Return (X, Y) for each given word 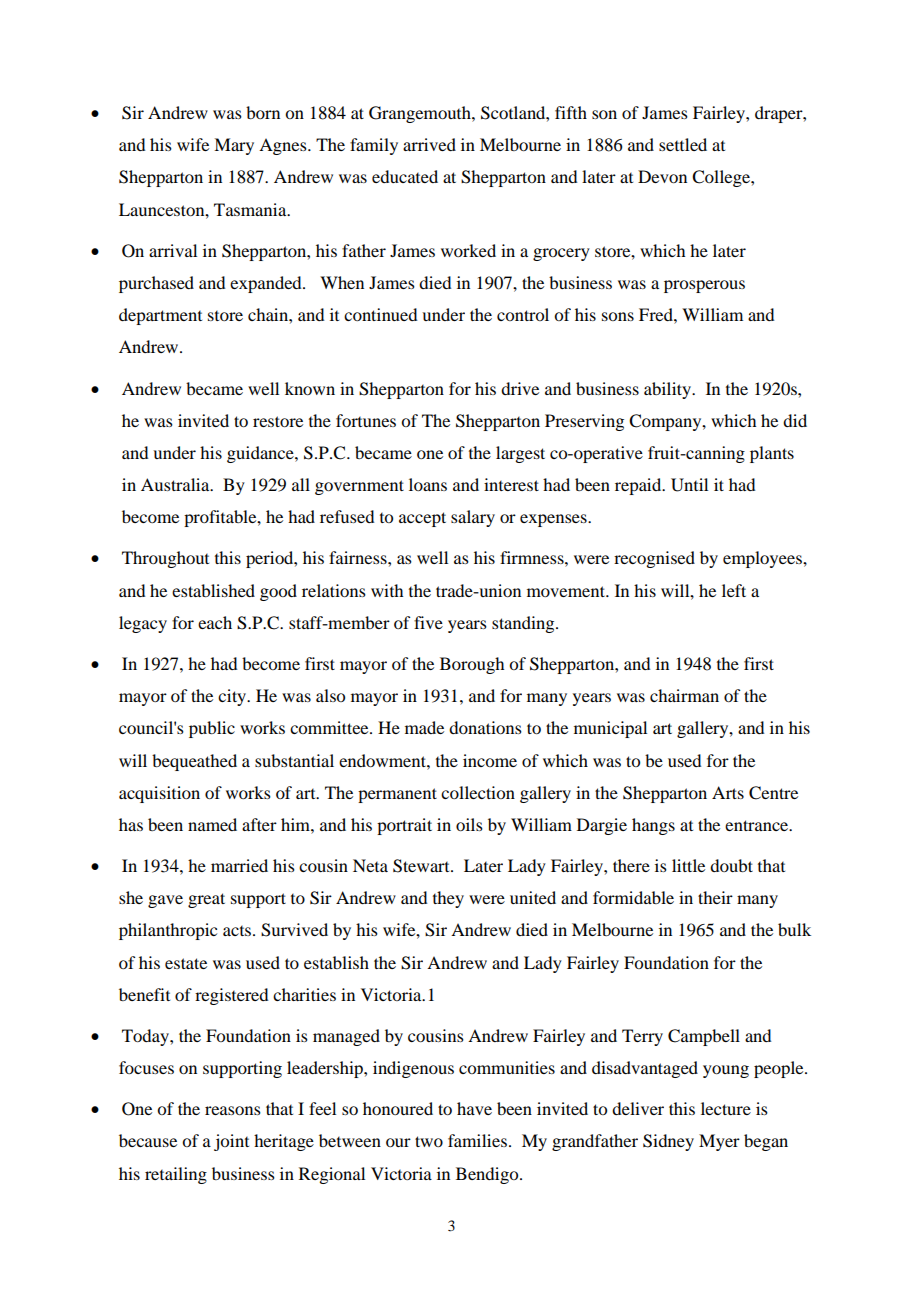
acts (237, 931)
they (448, 899)
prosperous (704, 286)
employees (763, 559)
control (523, 314)
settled (683, 144)
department (160, 316)
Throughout (165, 559)
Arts (728, 792)
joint (231, 1142)
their (715, 897)
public (212, 729)
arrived (429, 144)
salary (473, 518)
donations (485, 727)
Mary (234, 146)
